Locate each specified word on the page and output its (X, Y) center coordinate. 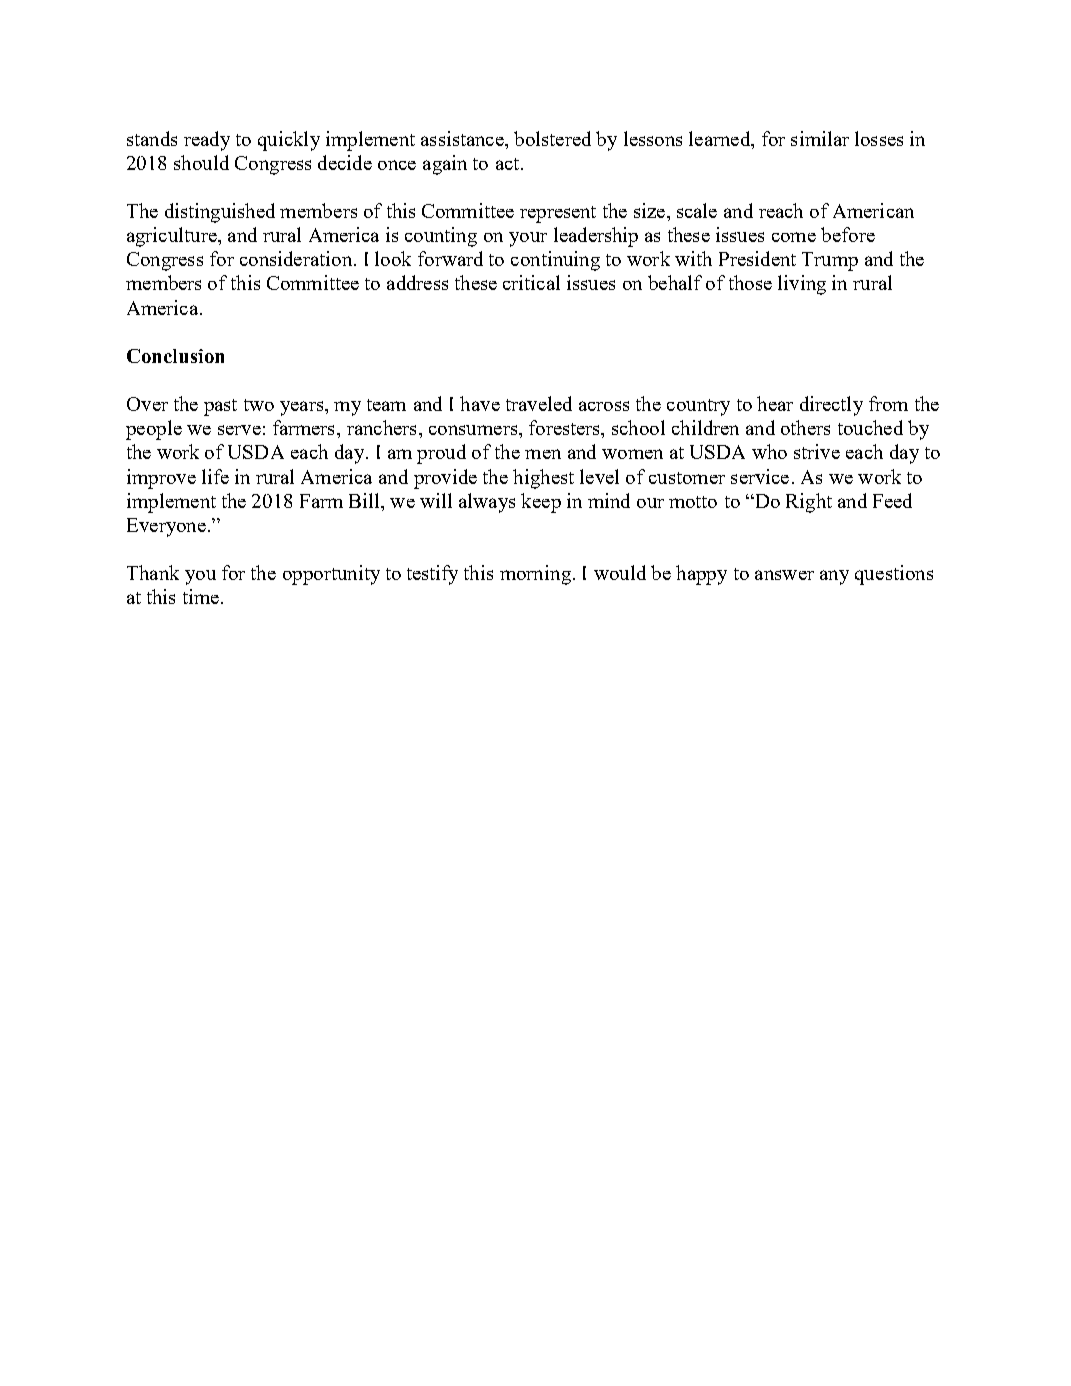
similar (820, 138)
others (805, 427)
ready (207, 141)
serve (239, 430)
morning (535, 575)
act (507, 164)
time (201, 596)
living (802, 285)
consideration (296, 258)
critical (531, 282)
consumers (474, 430)
